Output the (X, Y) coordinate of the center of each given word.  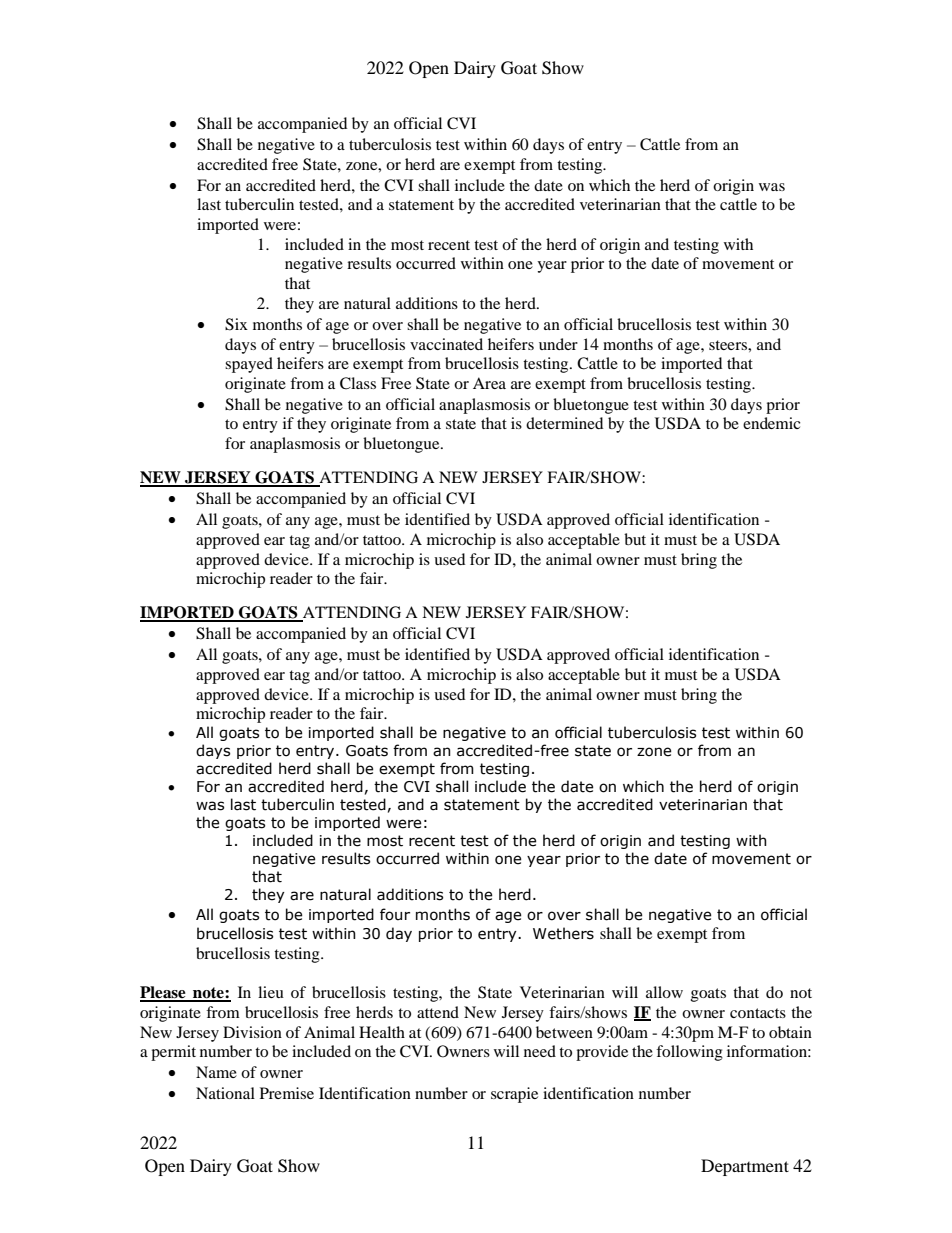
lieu (271, 992)
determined (564, 423)
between (564, 1032)
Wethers (563, 933)
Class (358, 383)
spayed (249, 365)
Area (489, 383)
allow (664, 992)
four (395, 914)
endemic (771, 423)
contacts (758, 1013)
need (540, 1051)
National (225, 1093)
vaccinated (446, 344)
